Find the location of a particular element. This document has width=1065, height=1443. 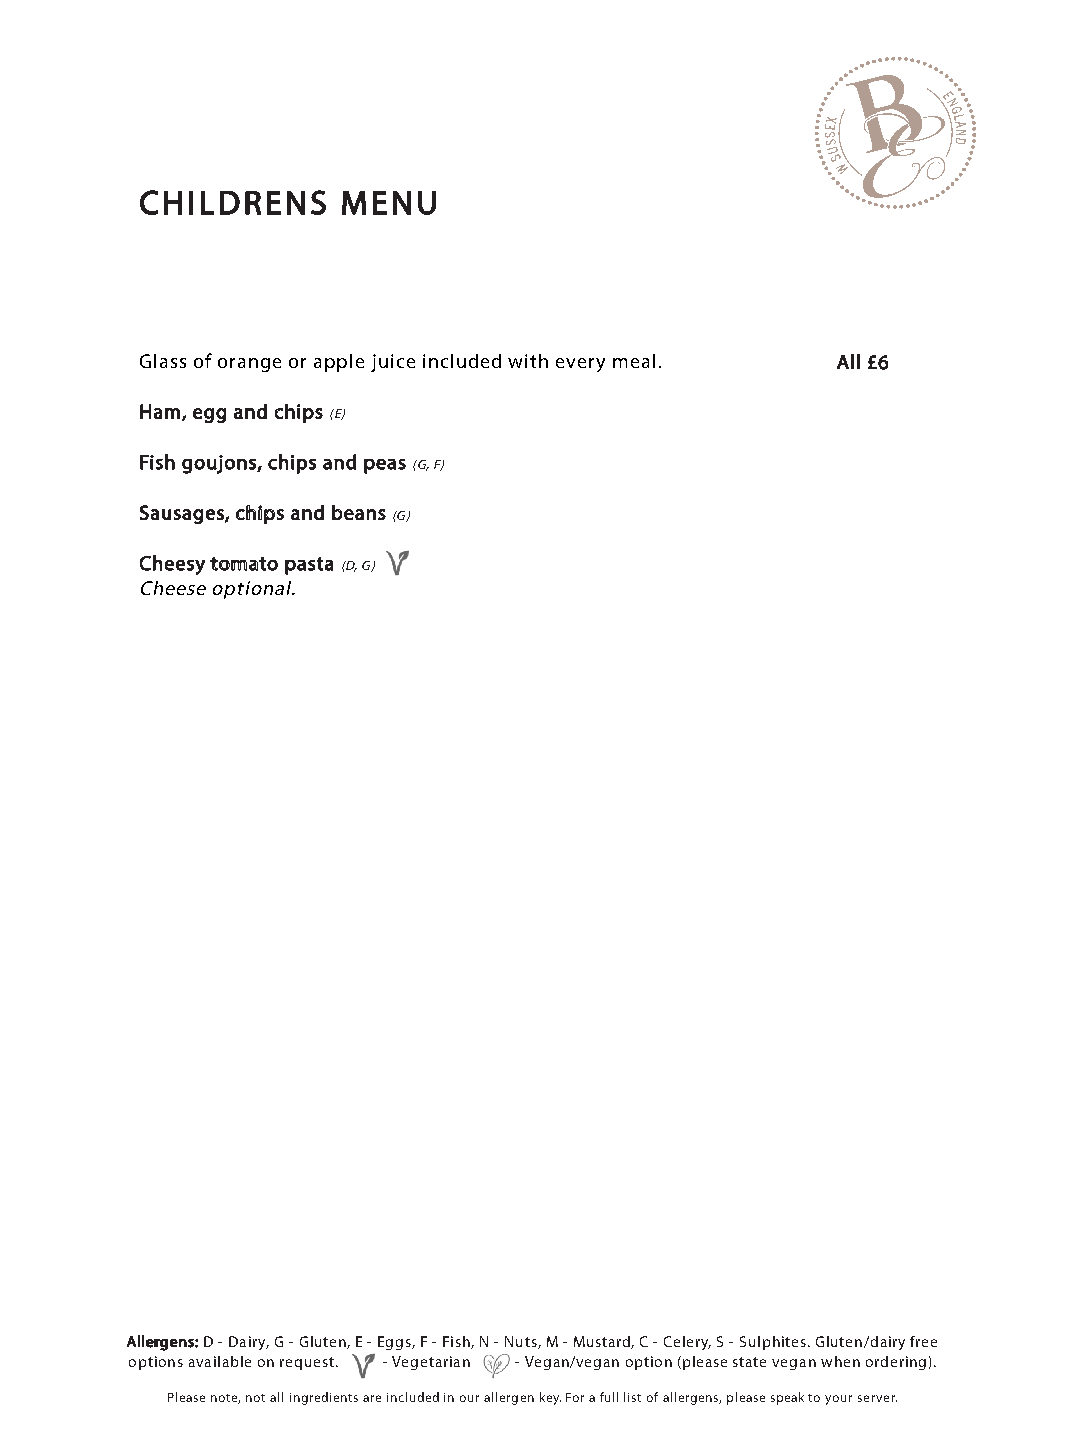

Sulphites is located at coordinates (773, 1343).
